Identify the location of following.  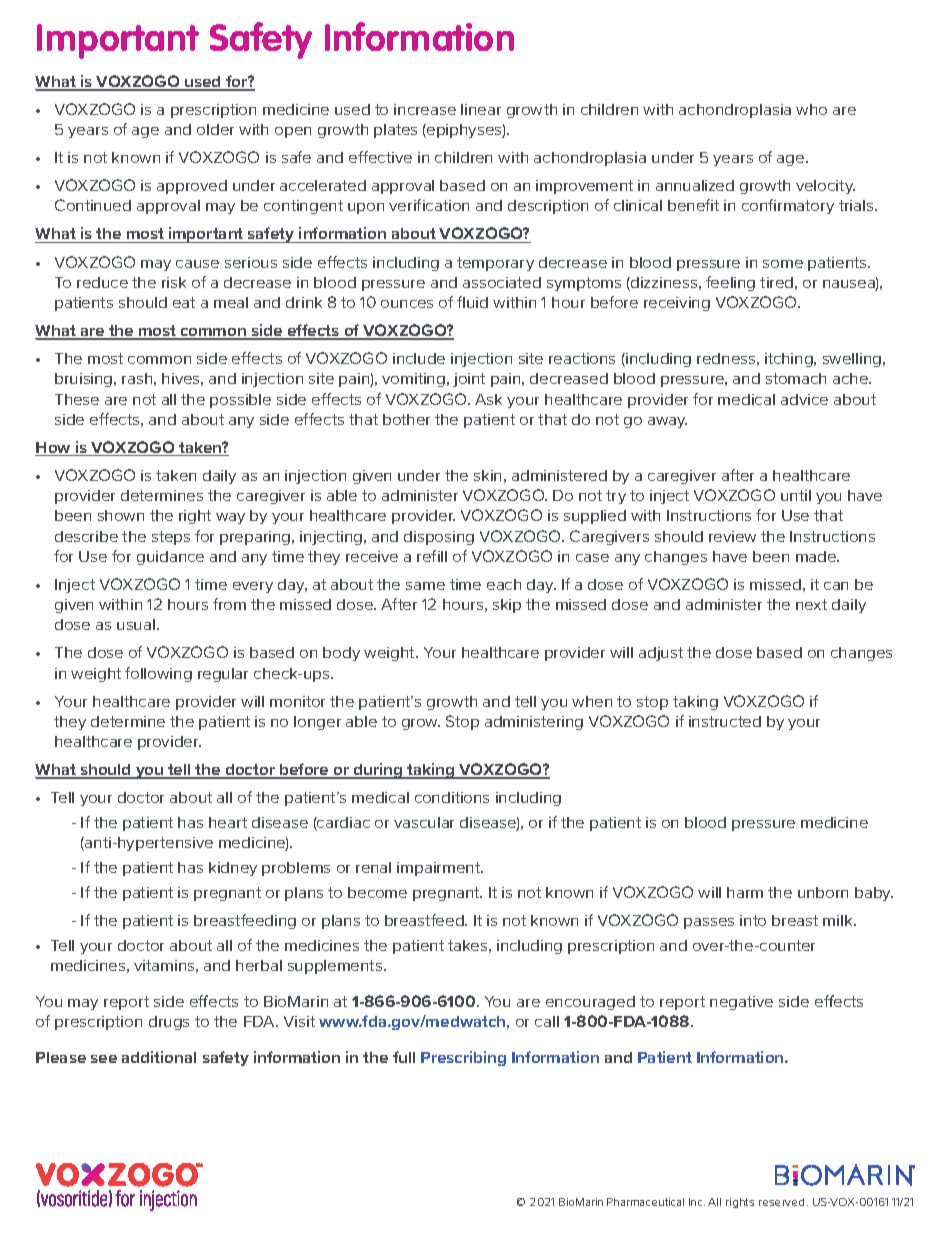
(158, 674).
